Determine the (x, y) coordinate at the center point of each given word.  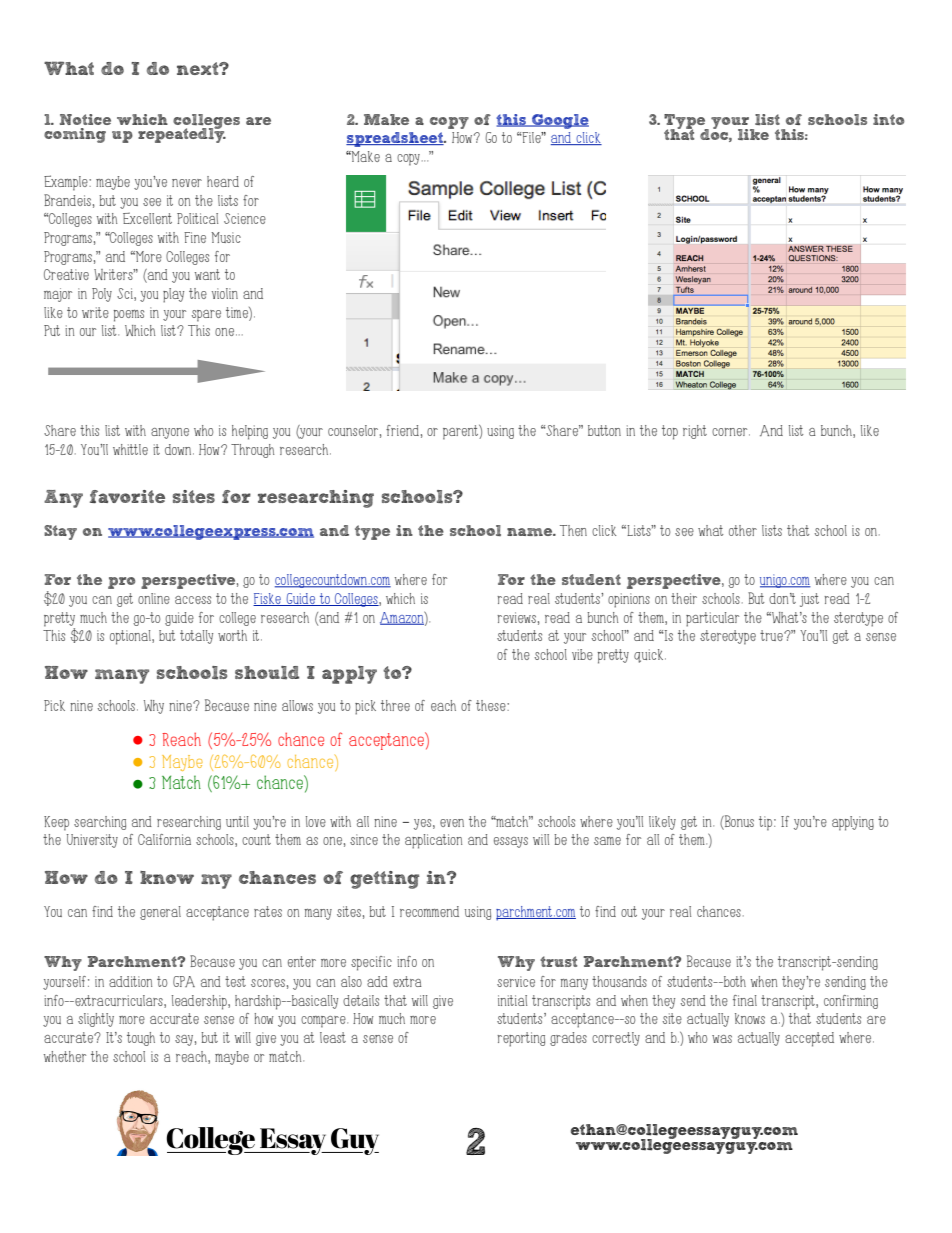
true (772, 635)
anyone (170, 433)
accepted (809, 1039)
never (187, 183)
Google (559, 121)
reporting (521, 1039)
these (492, 705)
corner (731, 432)
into (889, 119)
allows (297, 705)
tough (141, 1039)
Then (573, 530)
